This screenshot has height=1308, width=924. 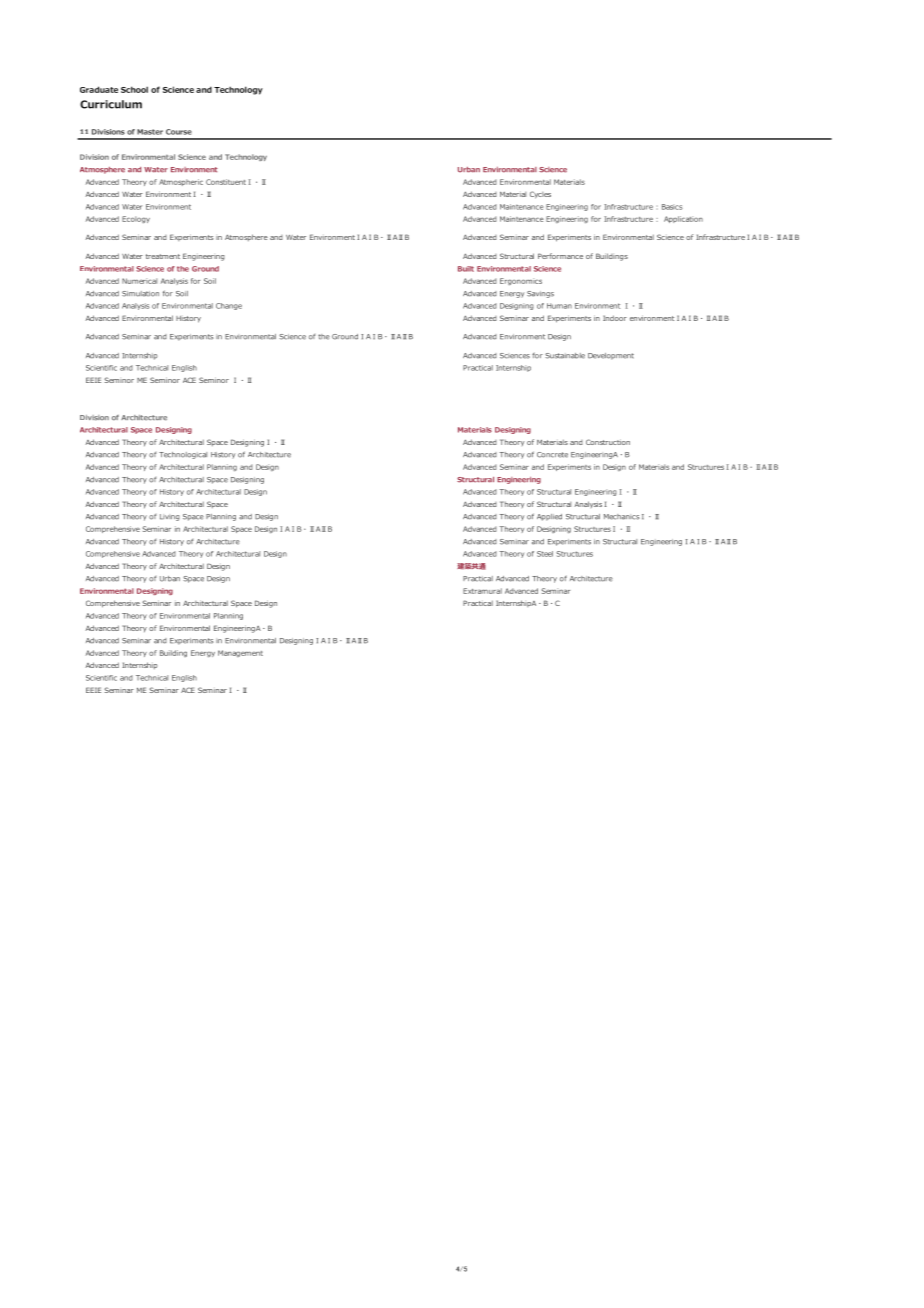 I want to click on Extramural, so click(x=482, y=591).
